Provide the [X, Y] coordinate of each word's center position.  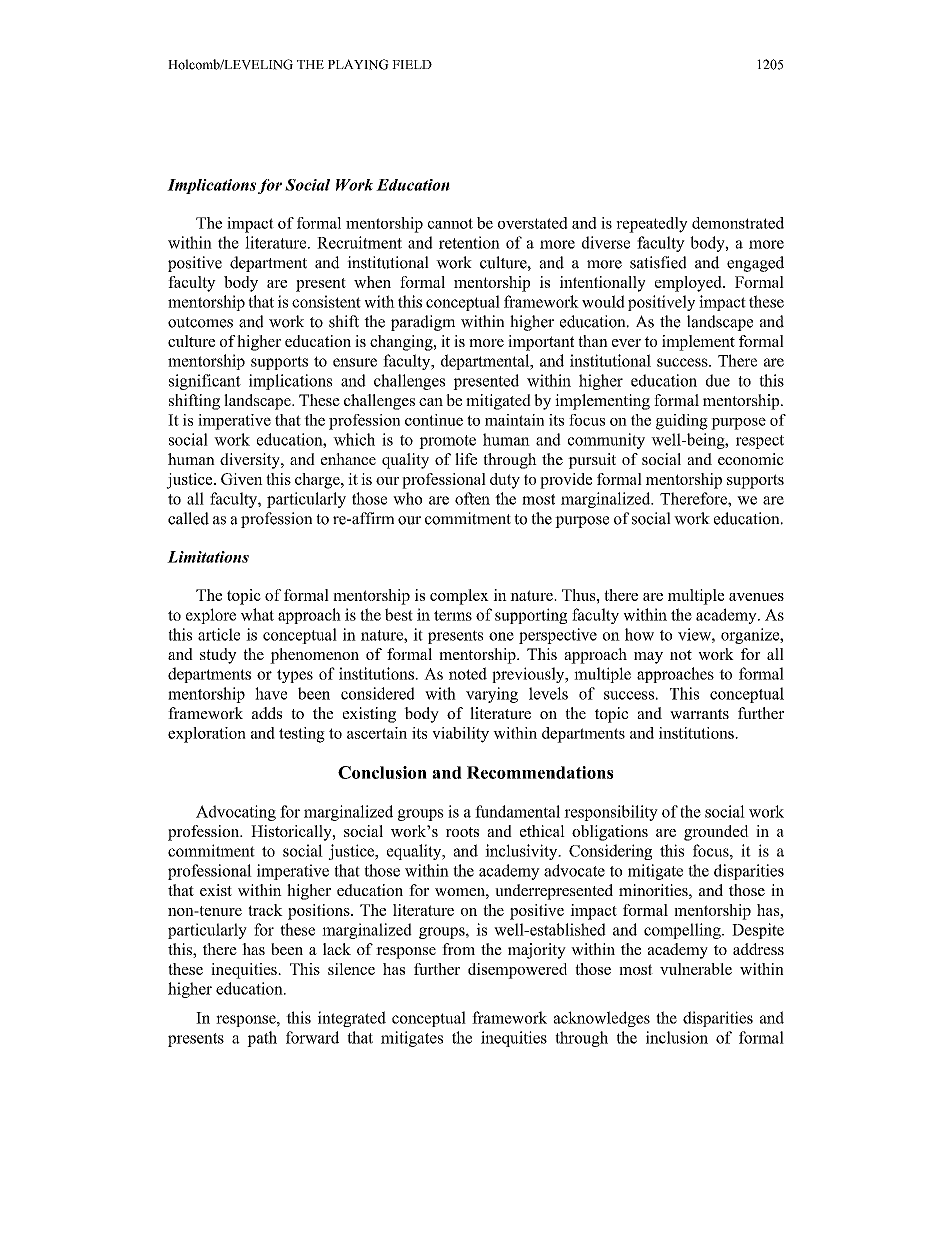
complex [459, 597]
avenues [756, 597]
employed [689, 284]
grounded [716, 833]
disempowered [517, 971]
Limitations [208, 557]
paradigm [423, 323]
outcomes [200, 322]
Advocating [236, 813]
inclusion [677, 1037]
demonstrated [738, 223]
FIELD [412, 64]
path [262, 1039]
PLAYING [358, 64]
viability [460, 735]
